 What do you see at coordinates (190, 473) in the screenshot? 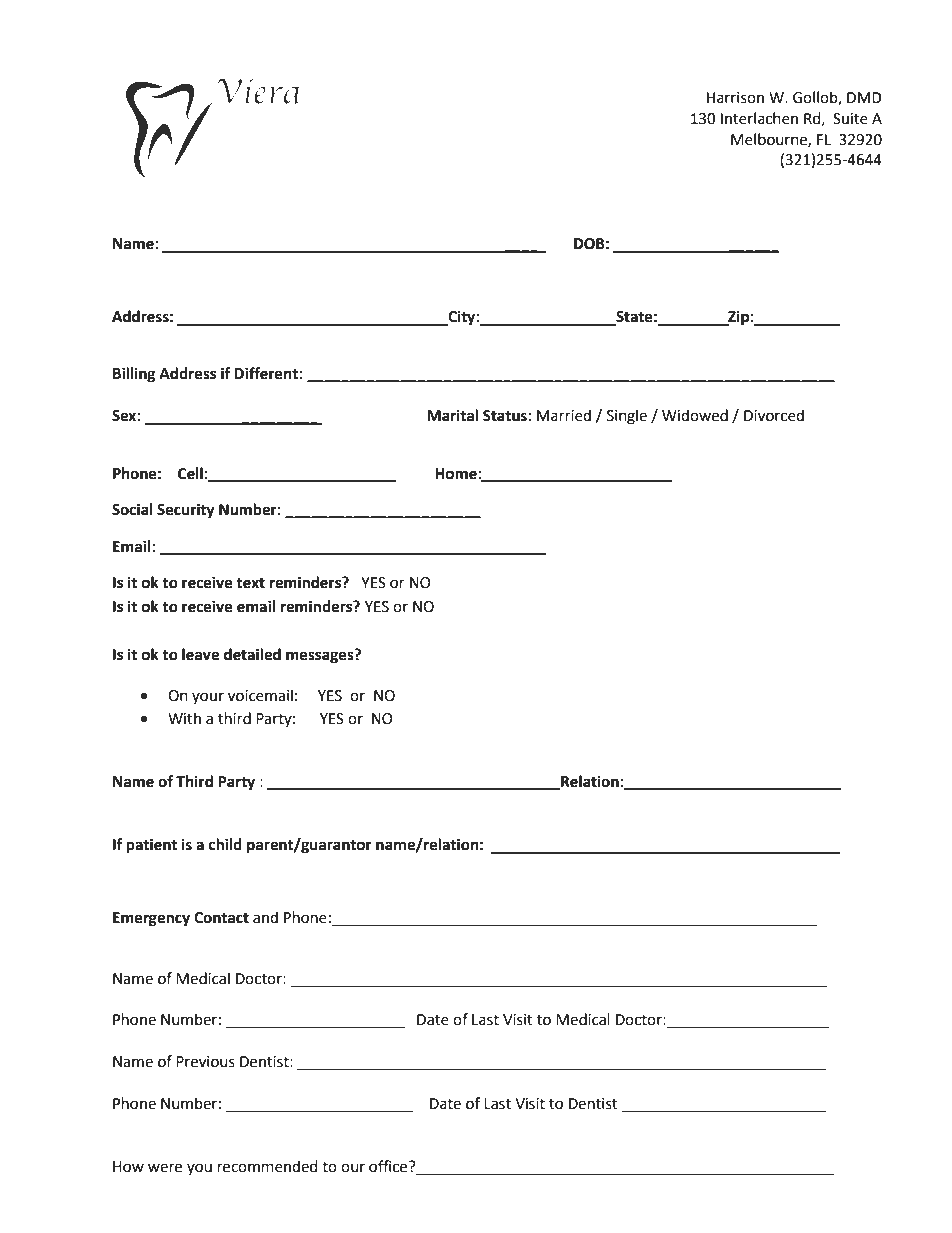
I see `Cell` at bounding box center [190, 473].
